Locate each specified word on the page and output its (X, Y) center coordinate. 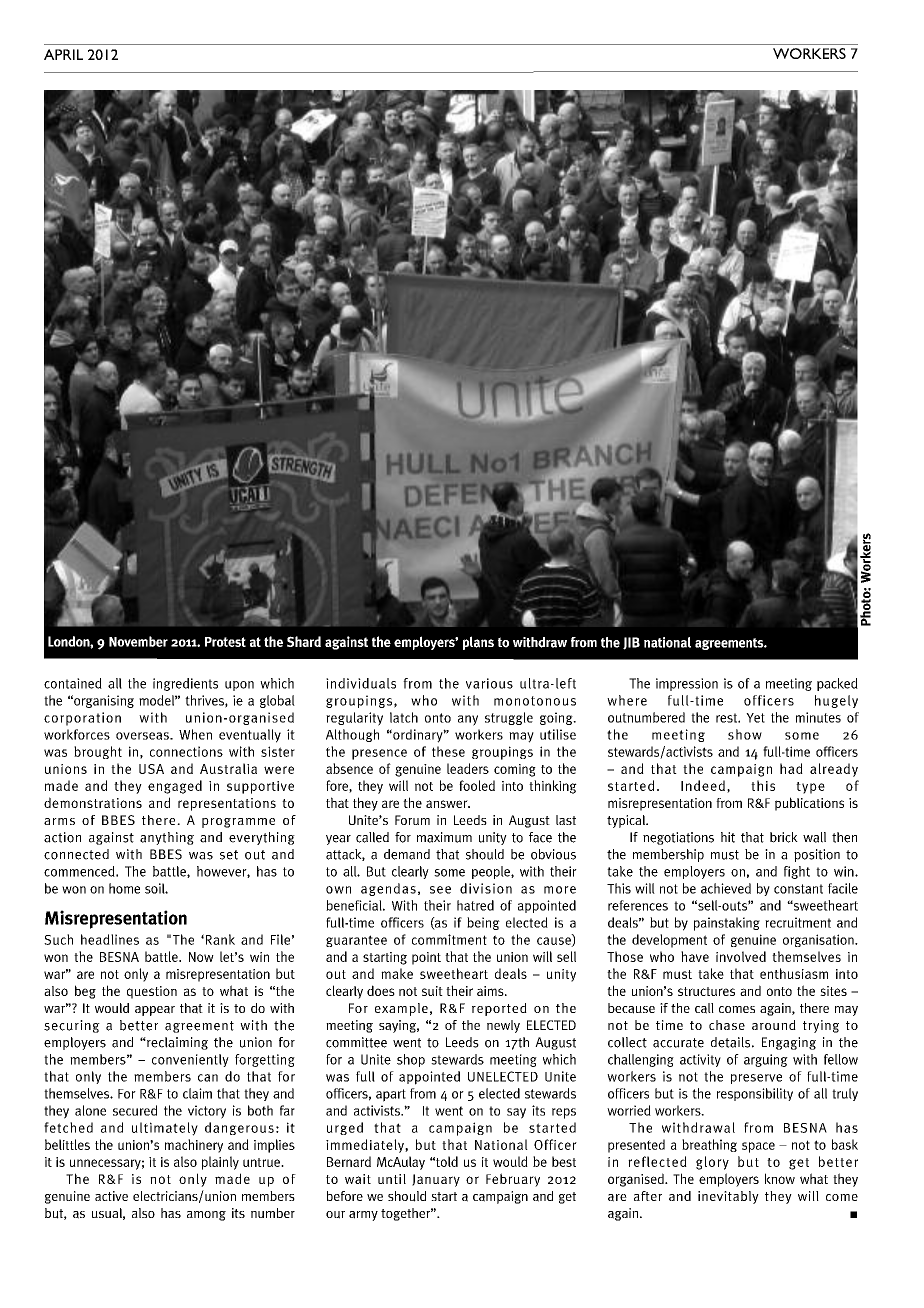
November (138, 641)
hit (728, 837)
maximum (444, 837)
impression (687, 684)
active (111, 1196)
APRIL (63, 54)
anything (167, 838)
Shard (304, 641)
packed (837, 684)
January (436, 1180)
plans (478, 643)
